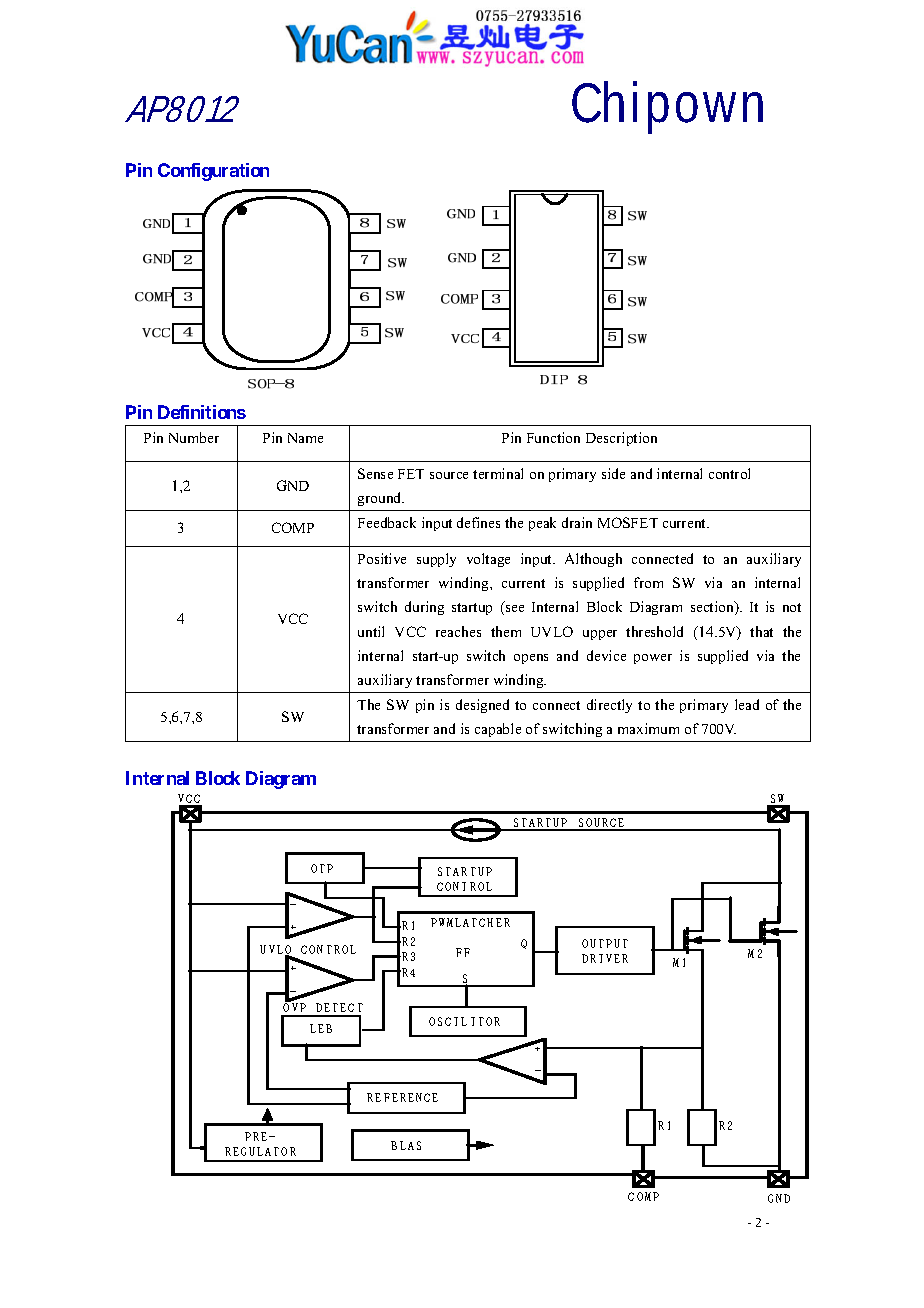 This screenshot has height=1308, width=924. What do you see at coordinates (305, 438) in the screenshot?
I see `Name` at bounding box center [305, 438].
